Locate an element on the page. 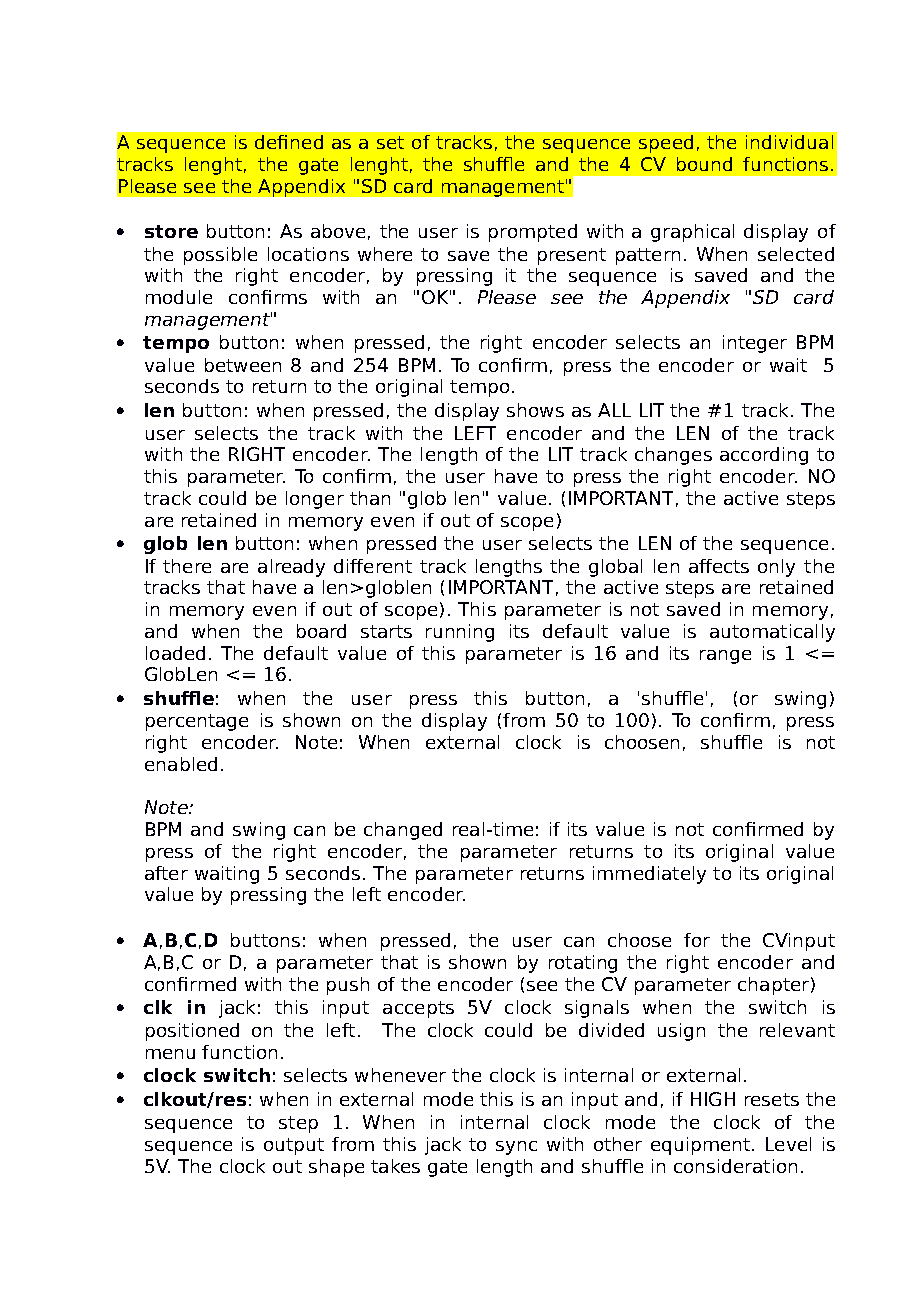 Image resolution: width=924 pixels, height=1308 pixels. prompted is located at coordinates (533, 233).
